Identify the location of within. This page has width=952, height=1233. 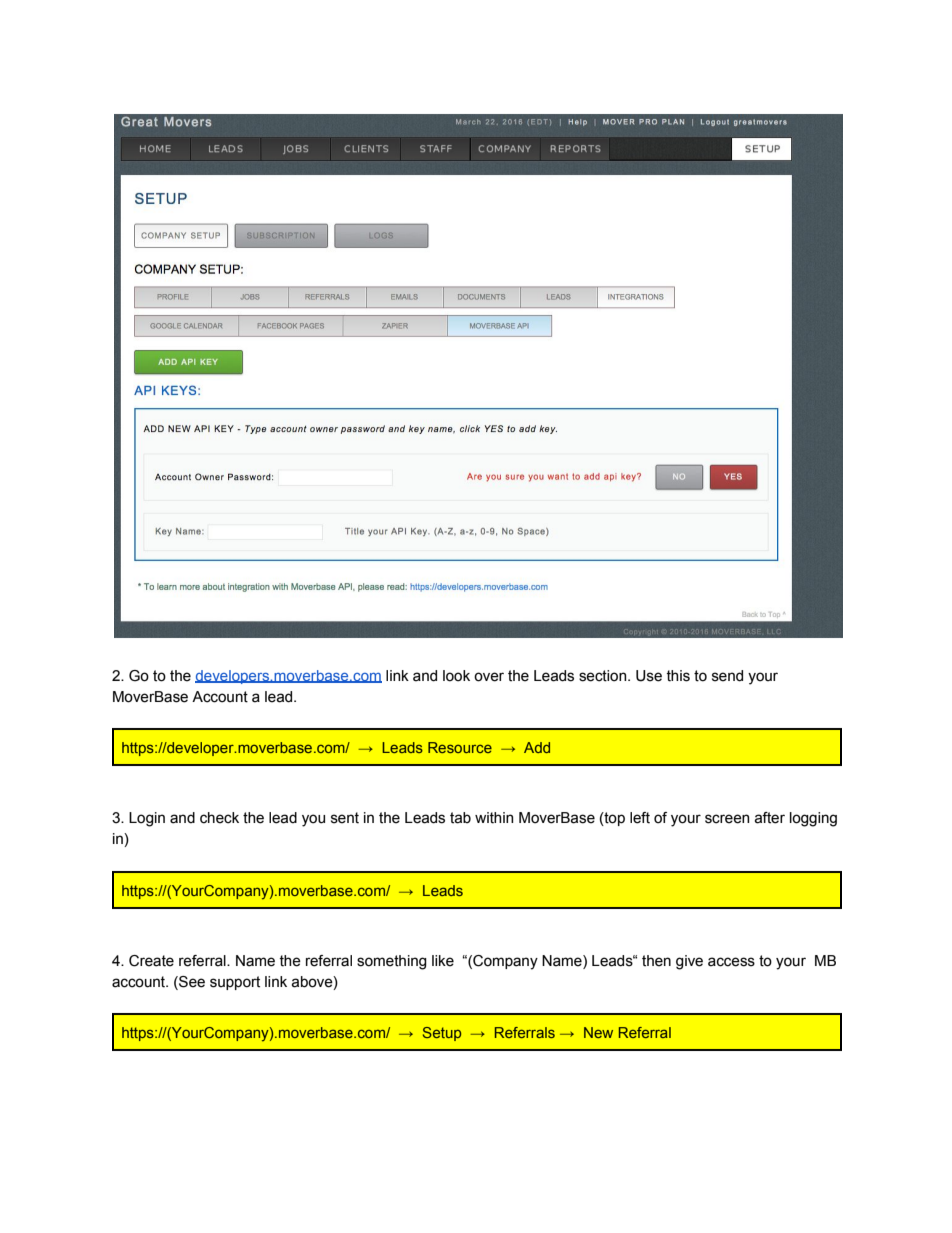
(494, 818).
